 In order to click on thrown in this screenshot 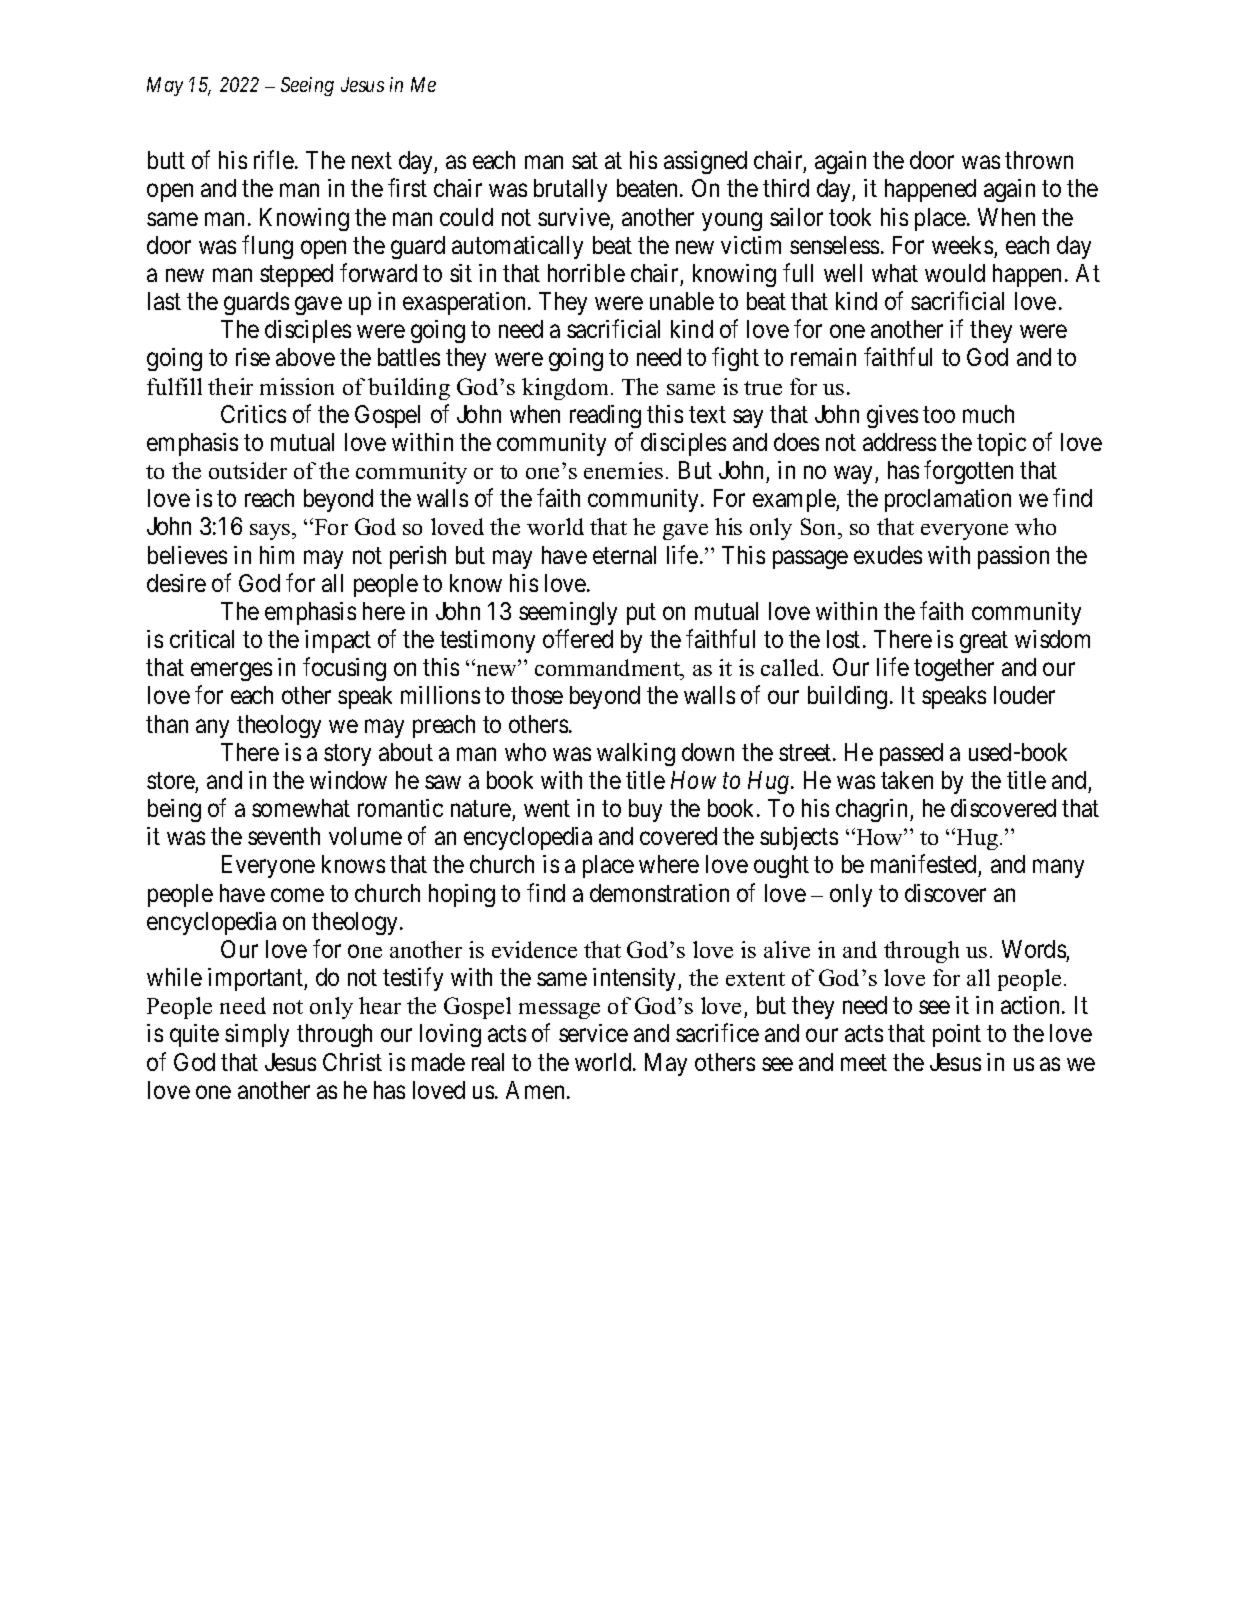, I will do `click(1039, 160)`.
